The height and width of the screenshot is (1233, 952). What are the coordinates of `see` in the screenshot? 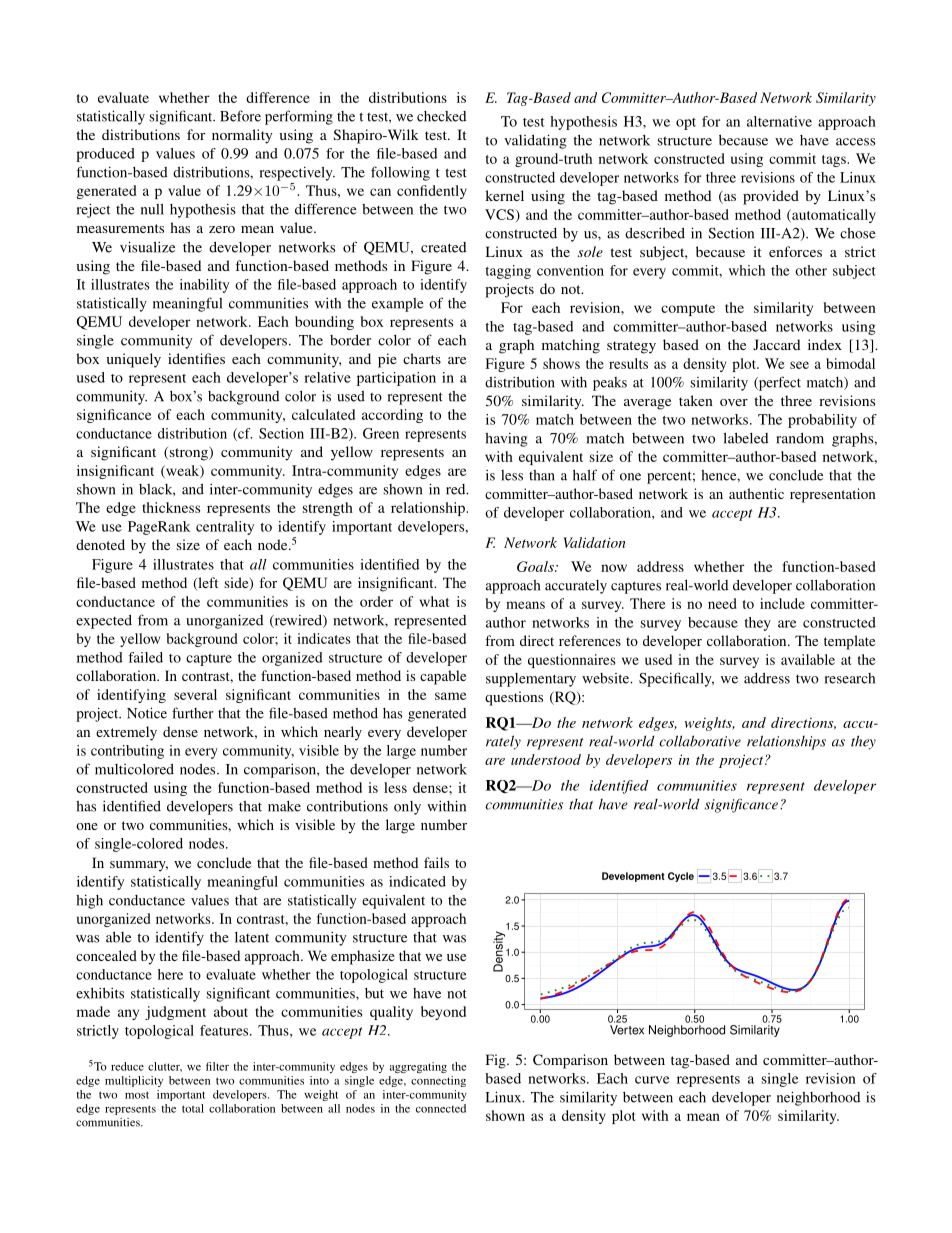 It's located at (799, 365).
